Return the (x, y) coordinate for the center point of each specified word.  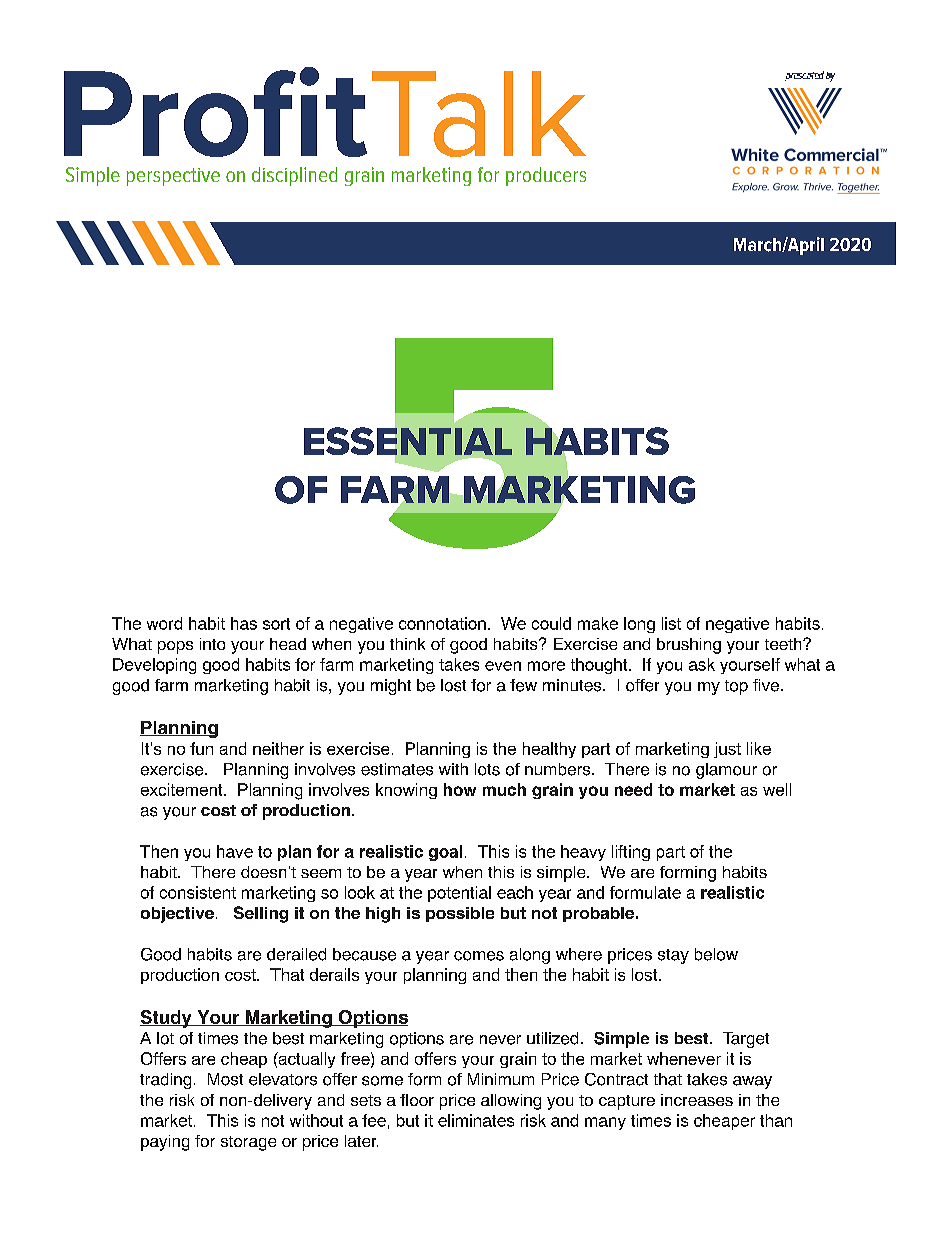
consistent (198, 892)
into (212, 644)
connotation (442, 623)
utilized (552, 1038)
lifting (631, 853)
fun (201, 748)
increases (697, 1100)
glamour (726, 771)
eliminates (476, 1120)
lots (487, 769)
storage (248, 1143)
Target (746, 1040)
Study (167, 1019)
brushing (689, 646)
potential (459, 894)
